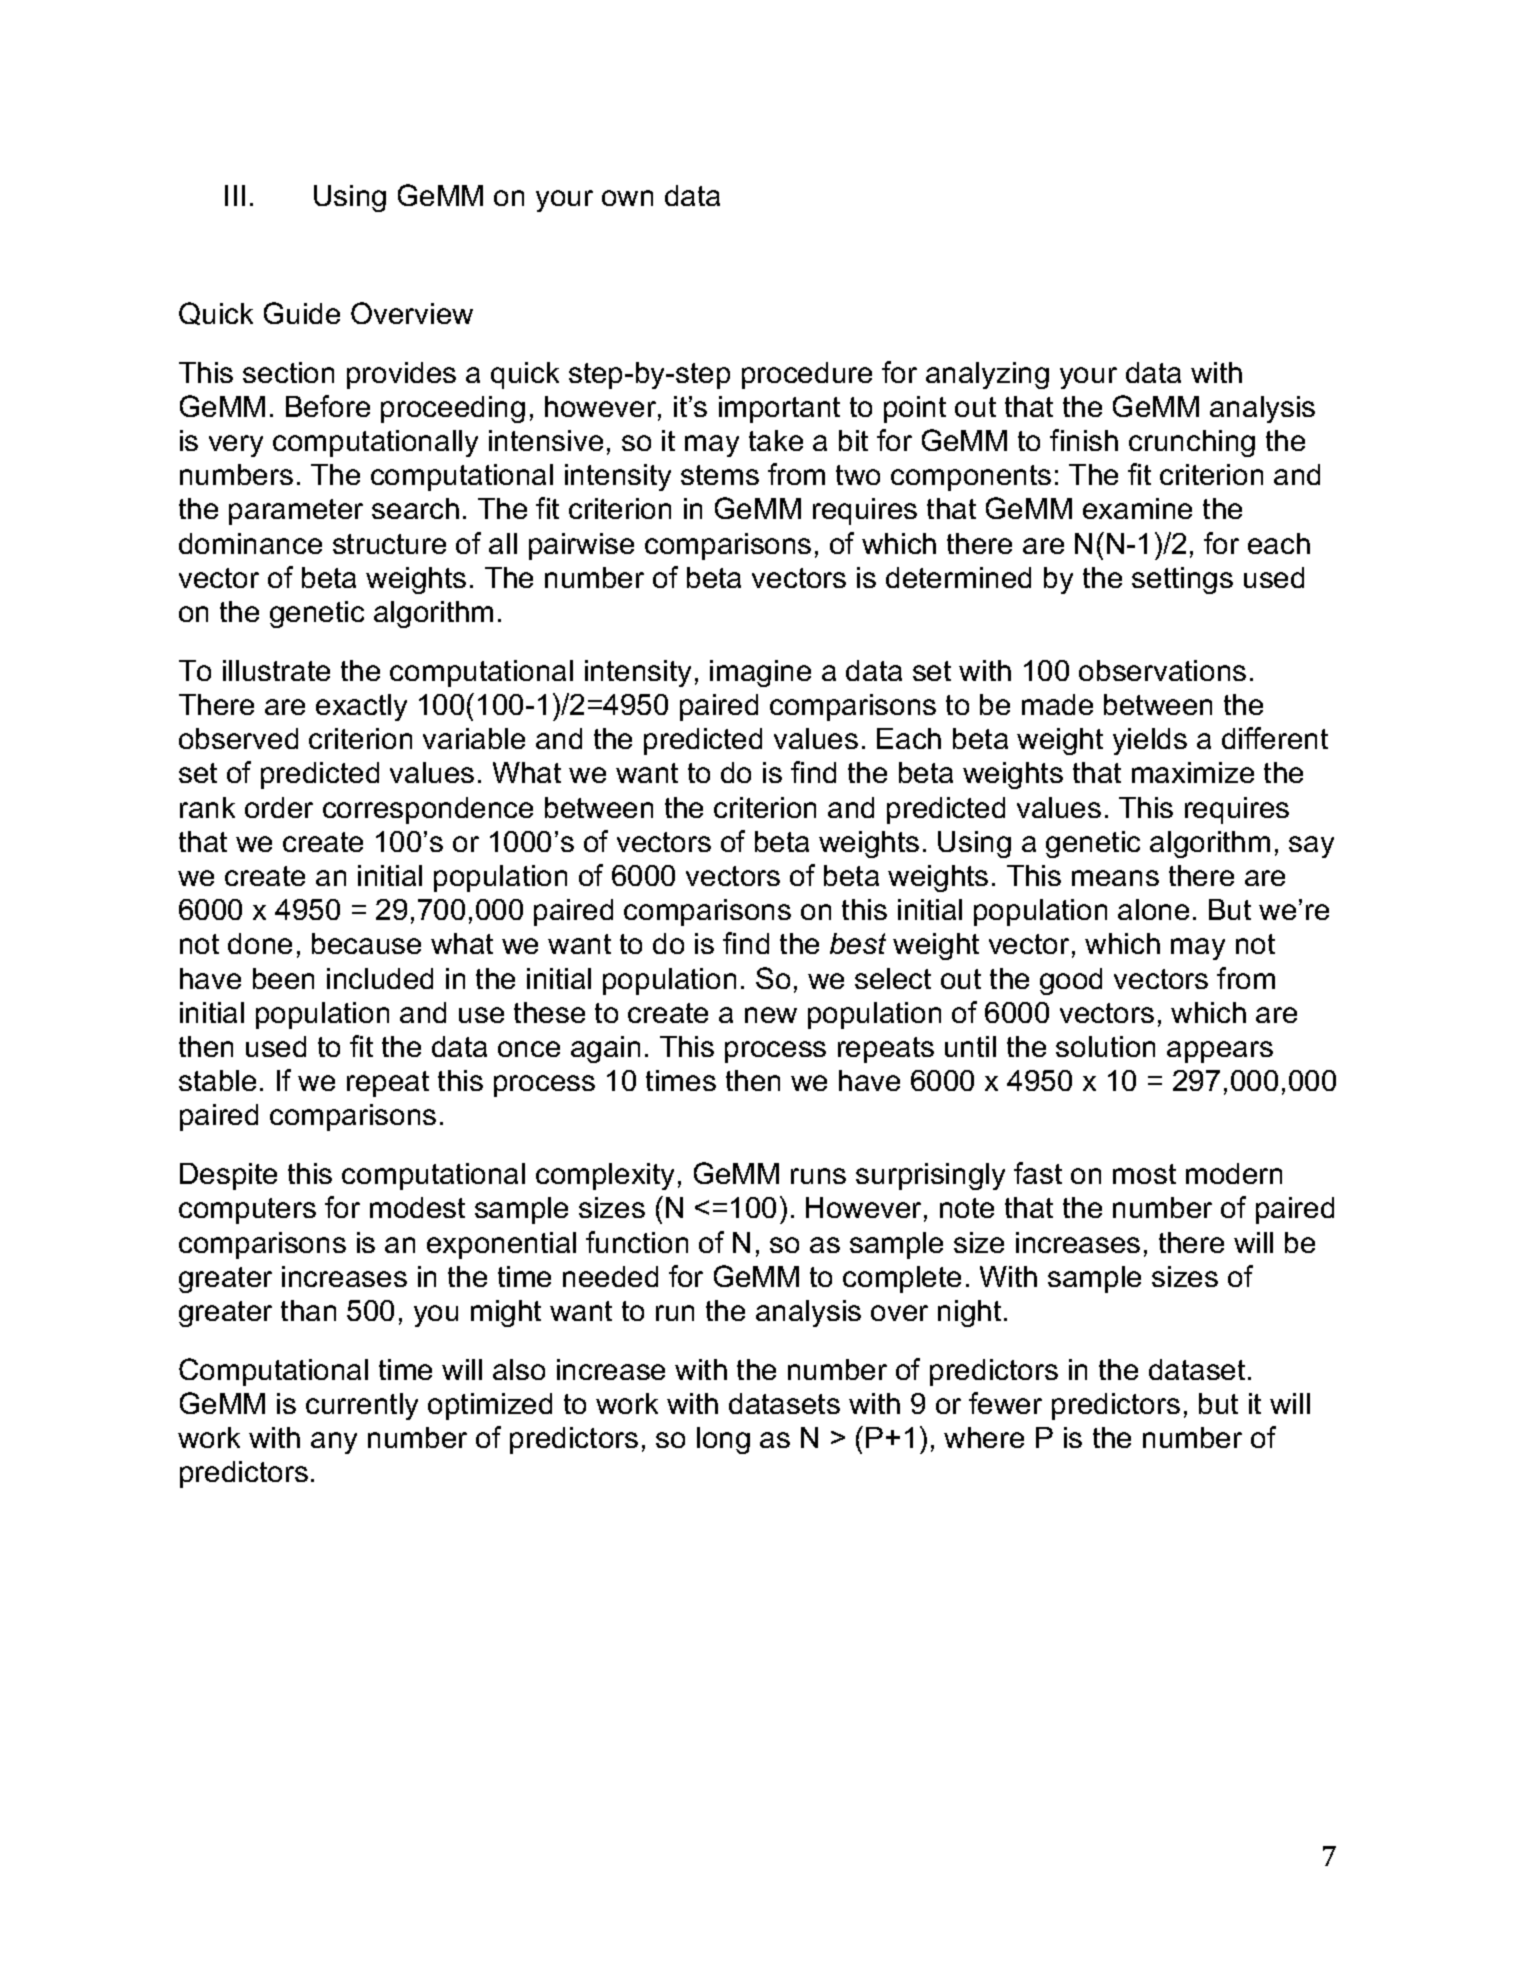  Describe the element at coordinates (362, 1406) in the document. I see `currently` at that location.
